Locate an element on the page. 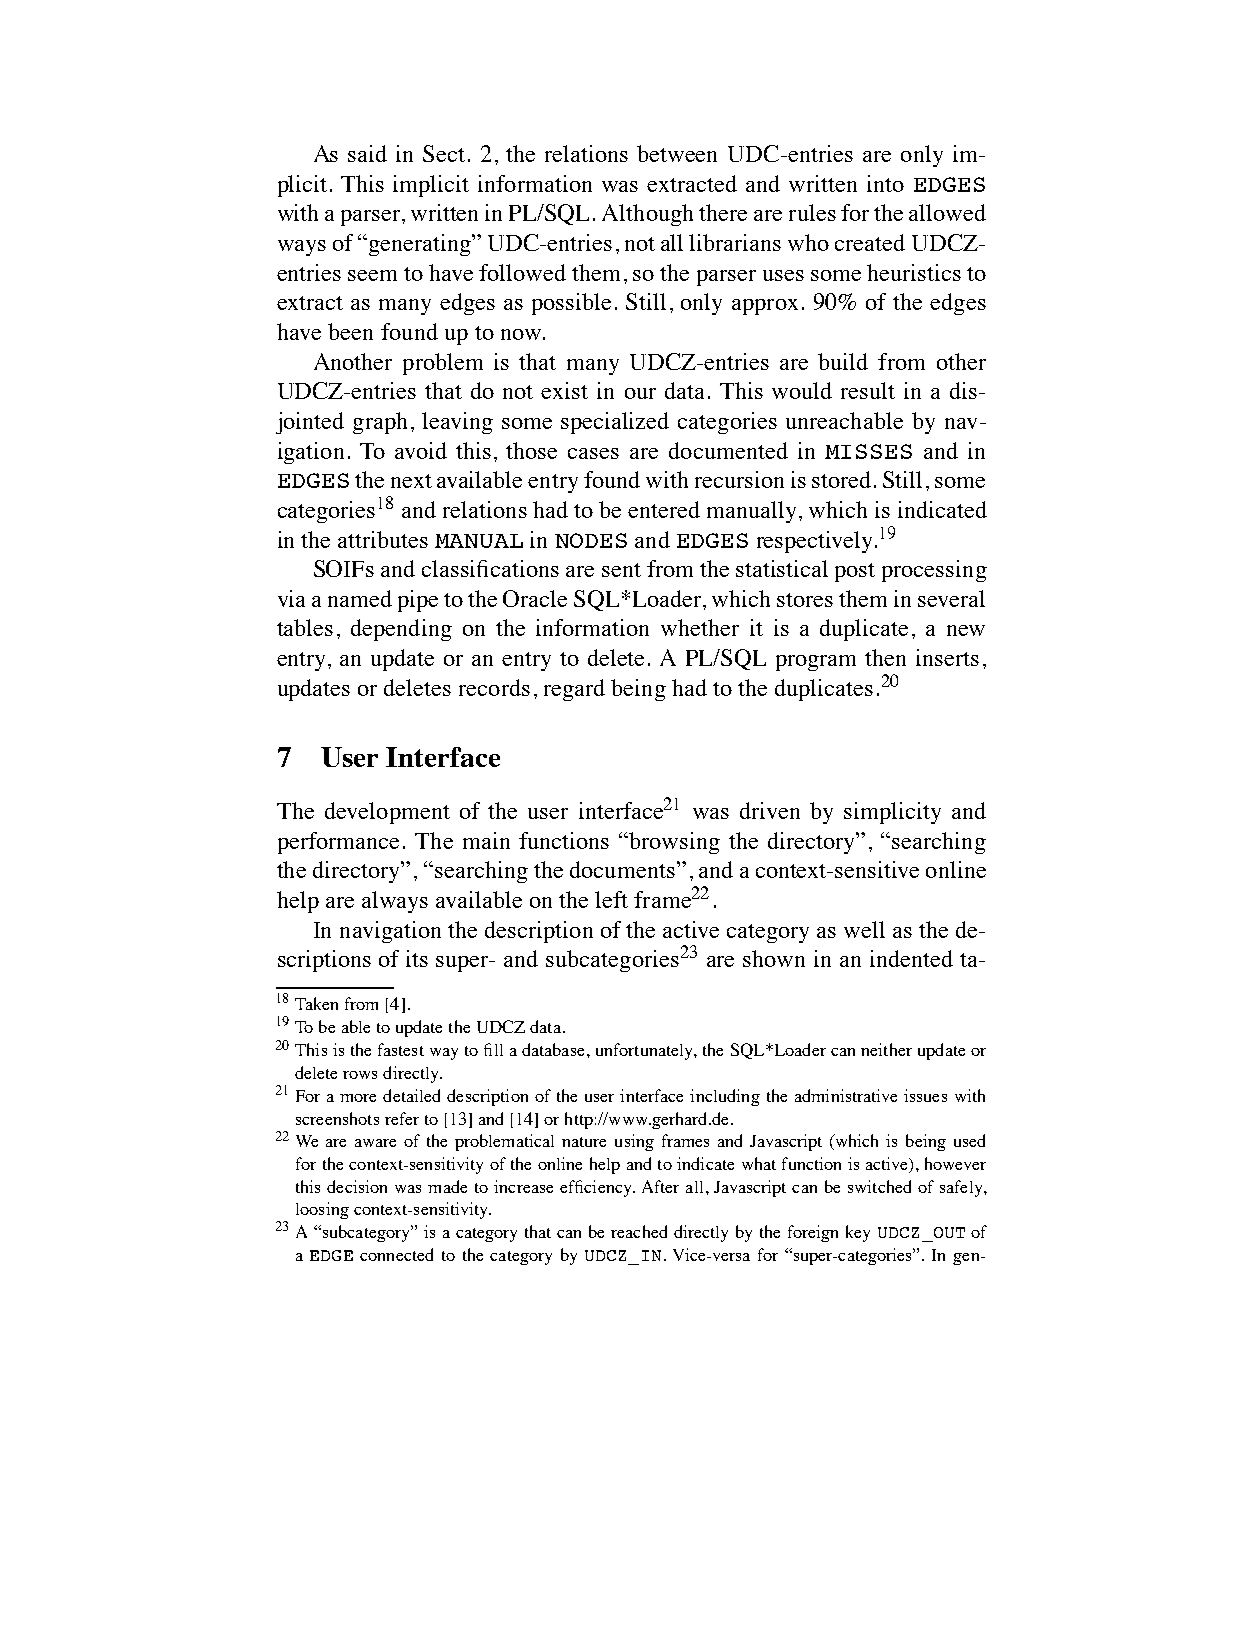 This image has height=1626, width=1256. neither is located at coordinates (886, 1049).
